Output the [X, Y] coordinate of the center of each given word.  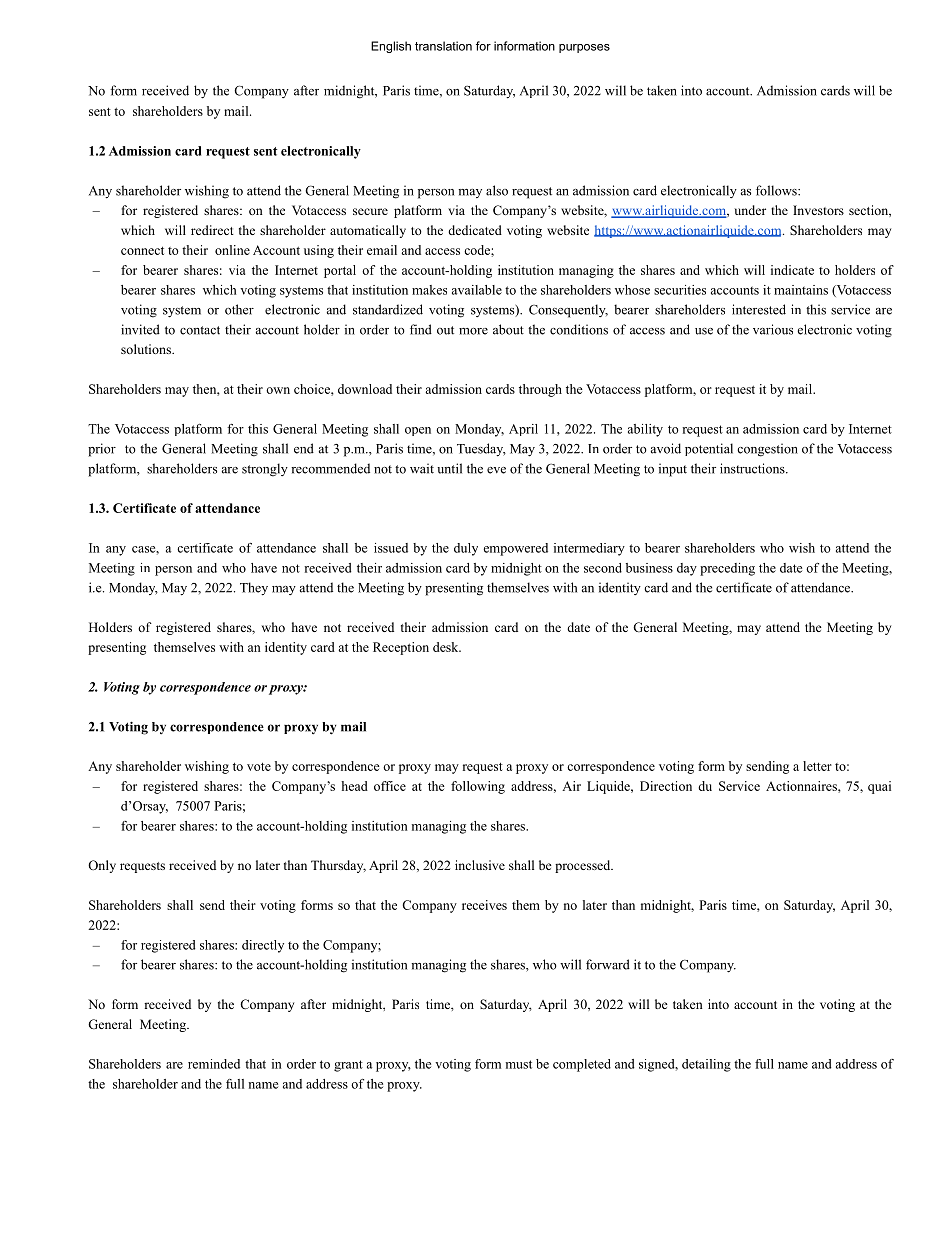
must [519, 1064]
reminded [214, 1064]
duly [466, 549]
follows [777, 190]
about [508, 329]
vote [259, 767]
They [254, 589]
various [773, 329]
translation [443, 46]
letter [817, 766]
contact [200, 330]
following [478, 787]
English [391, 47]
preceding [727, 569]
